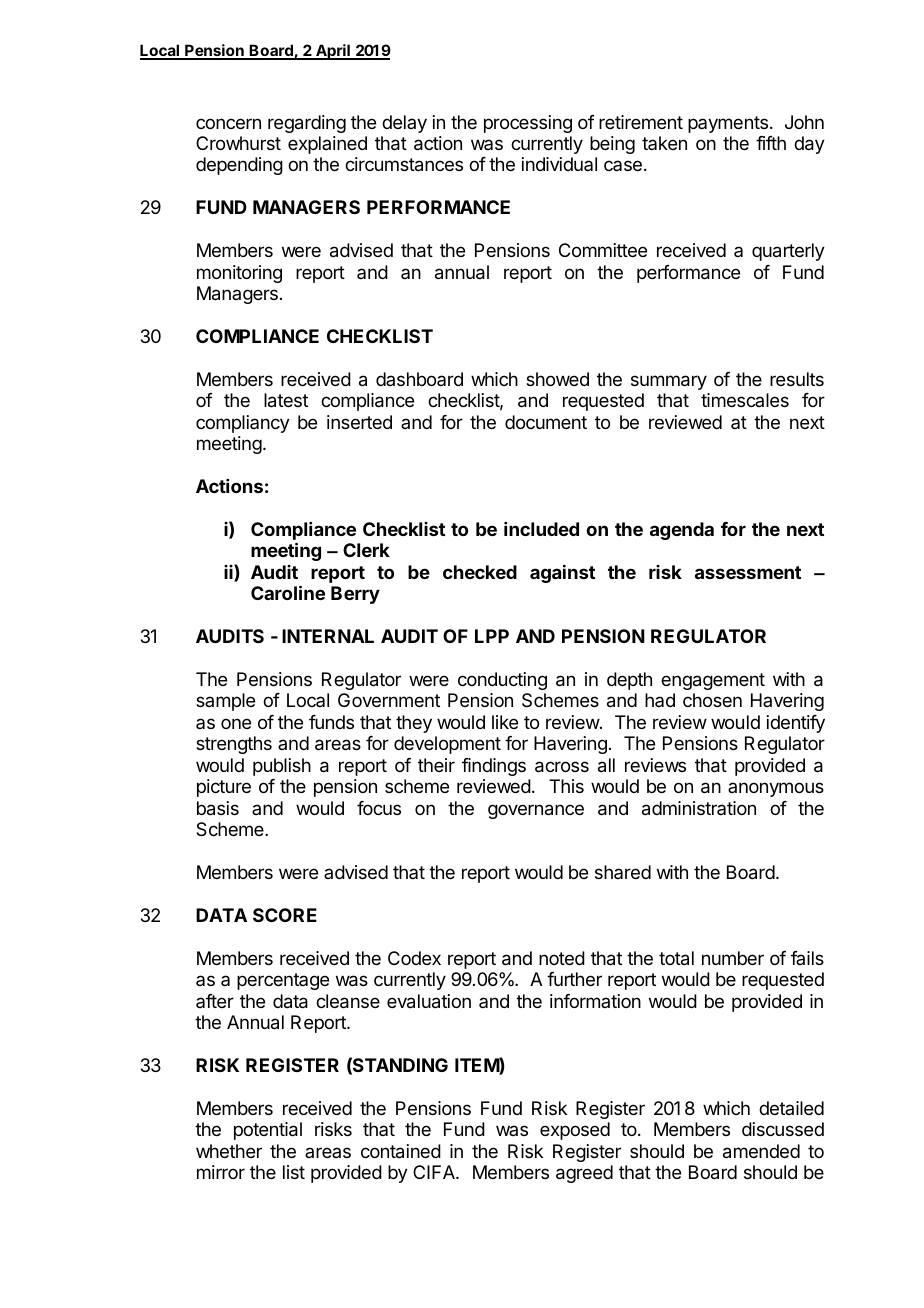  I want to click on regarding, so click(307, 124).
